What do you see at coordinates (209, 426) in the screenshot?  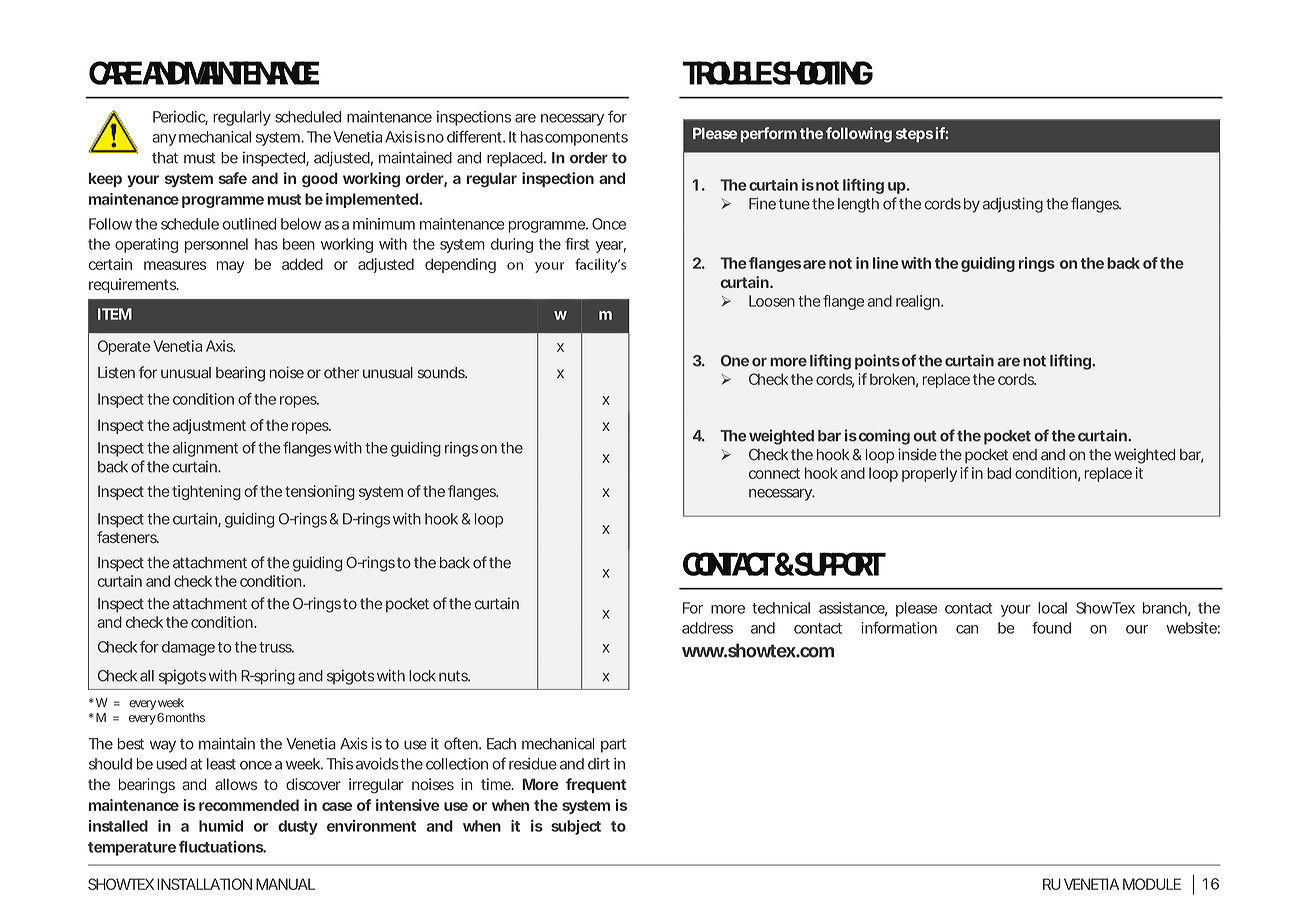 I see `adjustment` at bounding box center [209, 426].
